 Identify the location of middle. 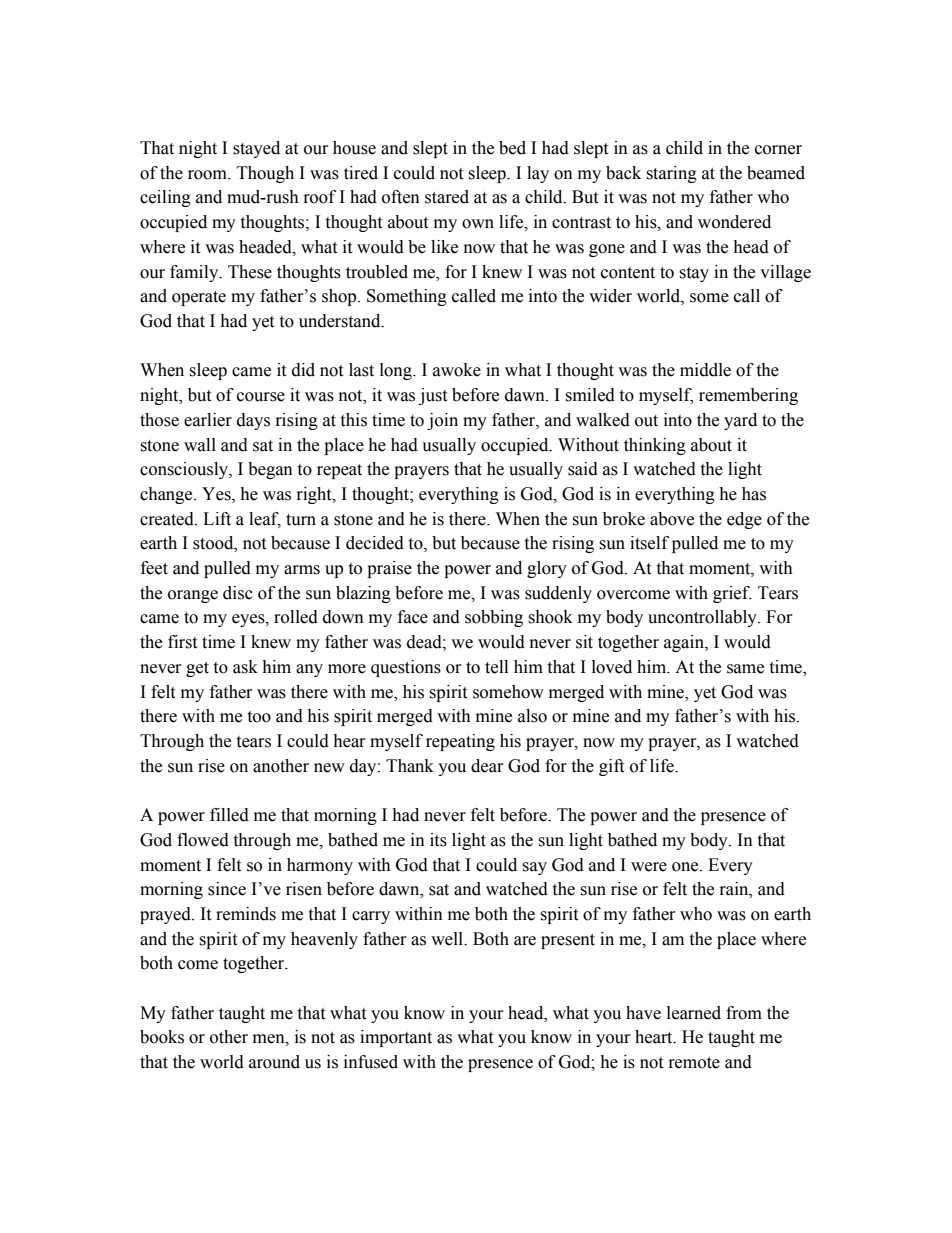
(705, 370).
